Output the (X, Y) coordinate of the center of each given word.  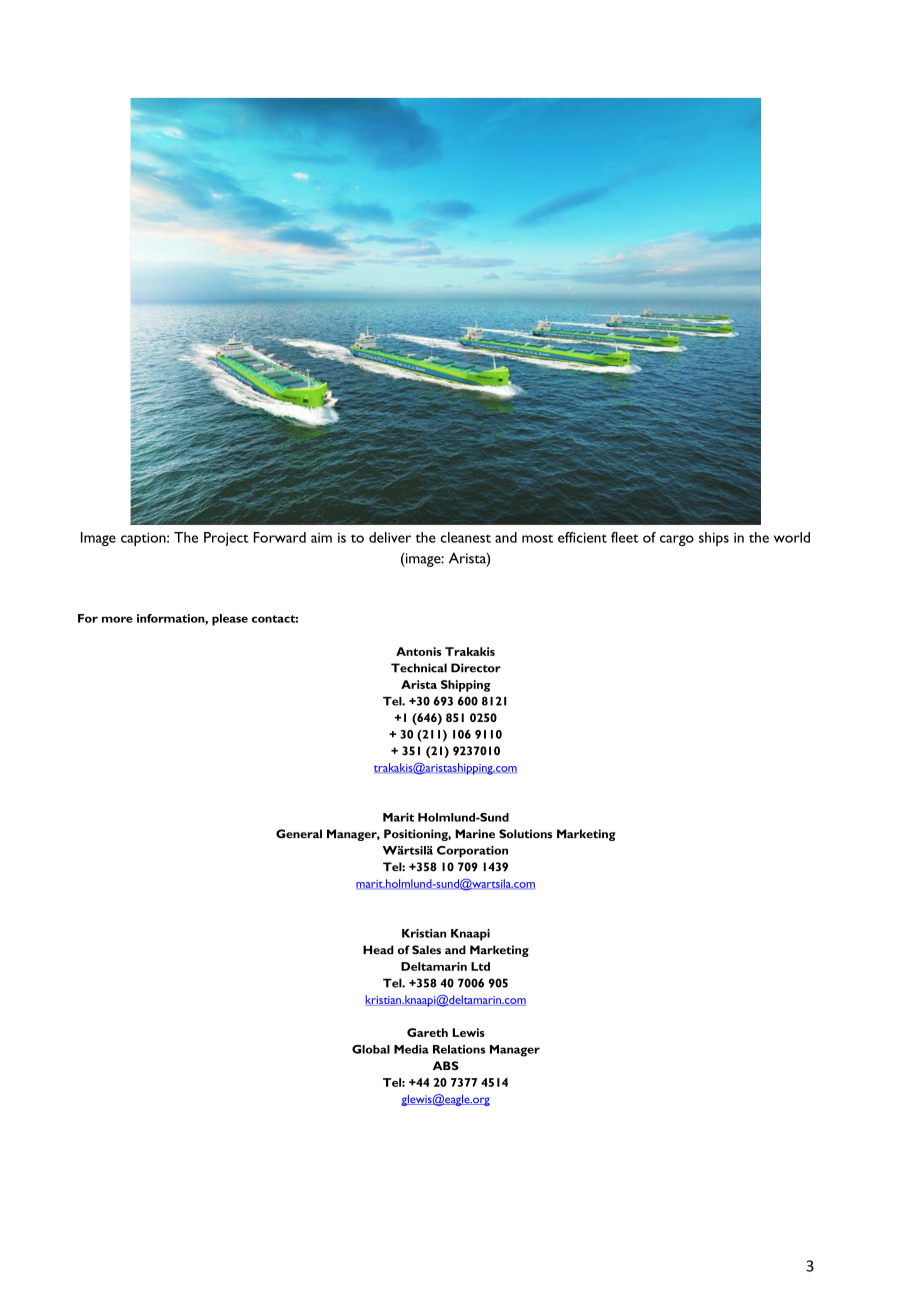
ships (714, 539)
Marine (475, 834)
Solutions (525, 834)
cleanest (465, 537)
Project (226, 539)
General (299, 834)
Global (371, 1049)
